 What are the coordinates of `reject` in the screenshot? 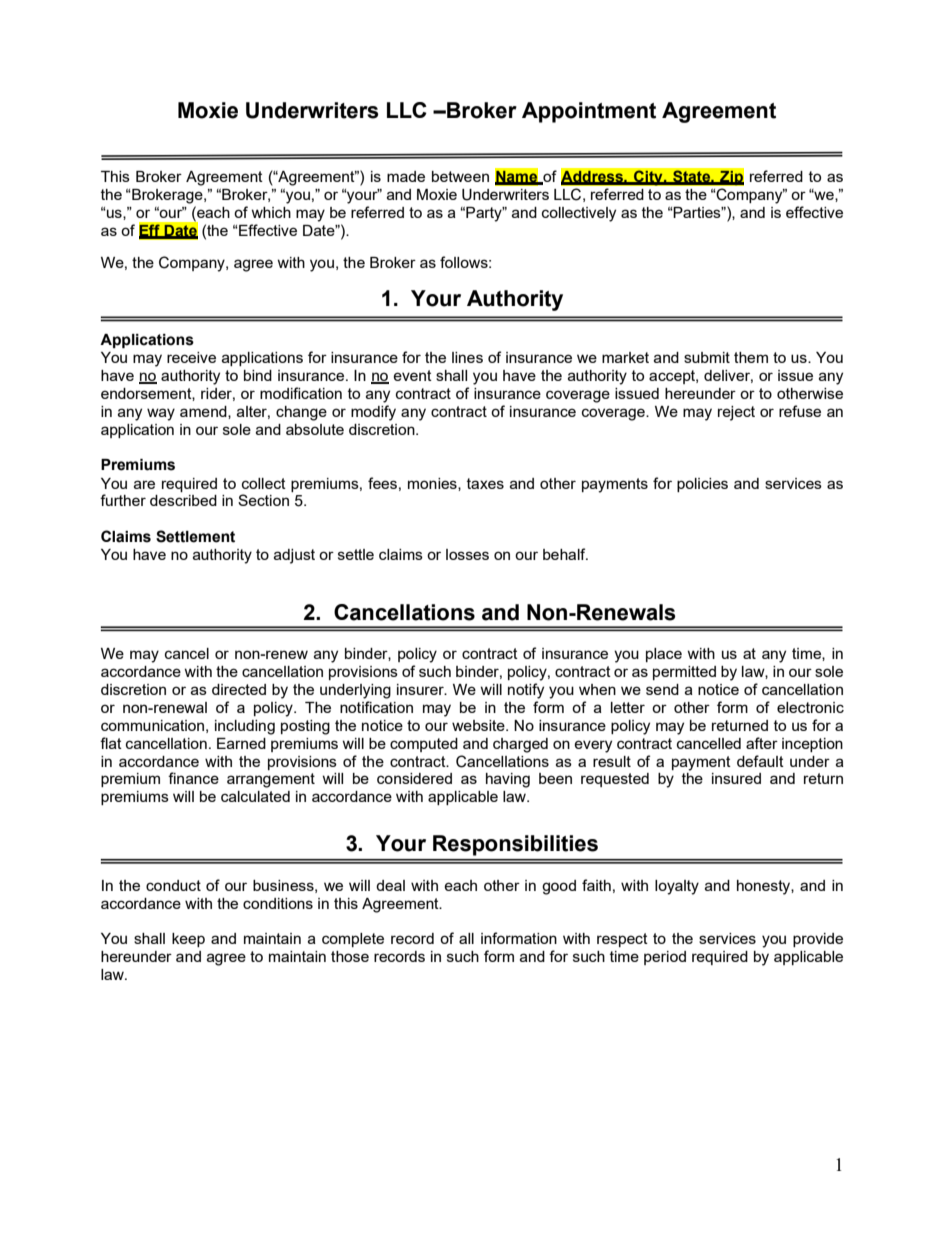 It's located at (736, 413).
